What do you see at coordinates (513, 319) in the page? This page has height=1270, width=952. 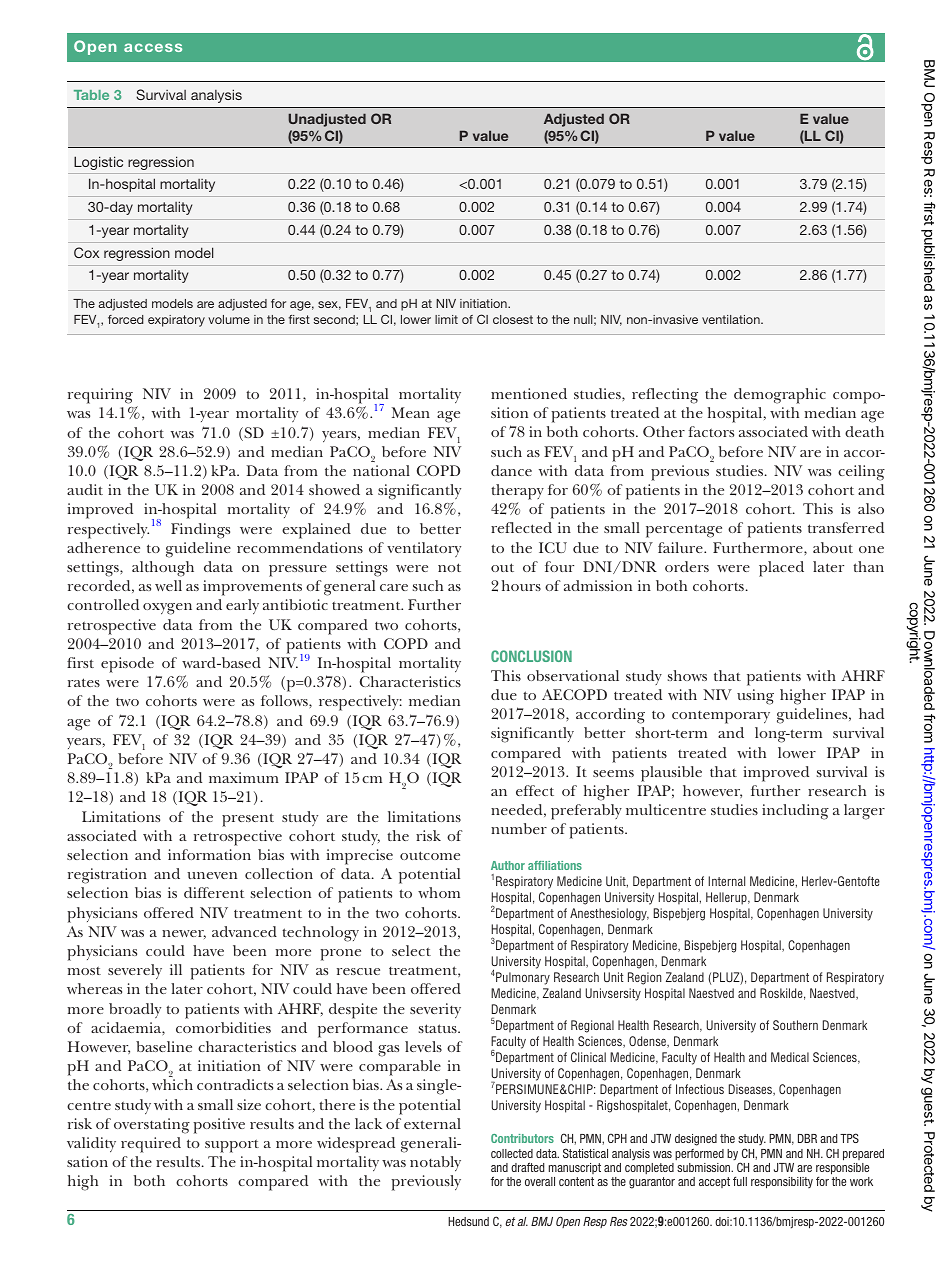 I see `closest` at bounding box center [513, 319].
